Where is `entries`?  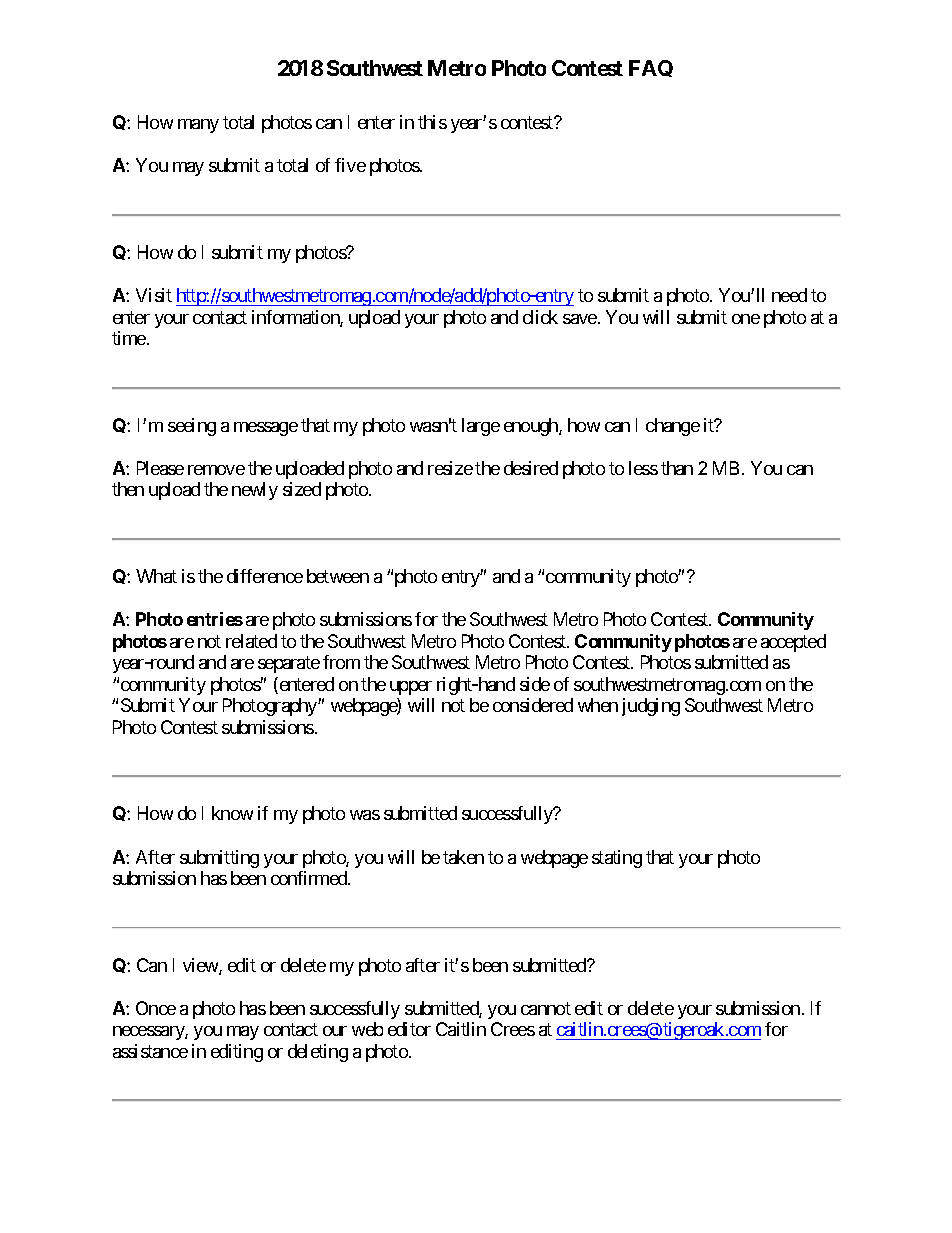 entries is located at coordinates (215, 619).
